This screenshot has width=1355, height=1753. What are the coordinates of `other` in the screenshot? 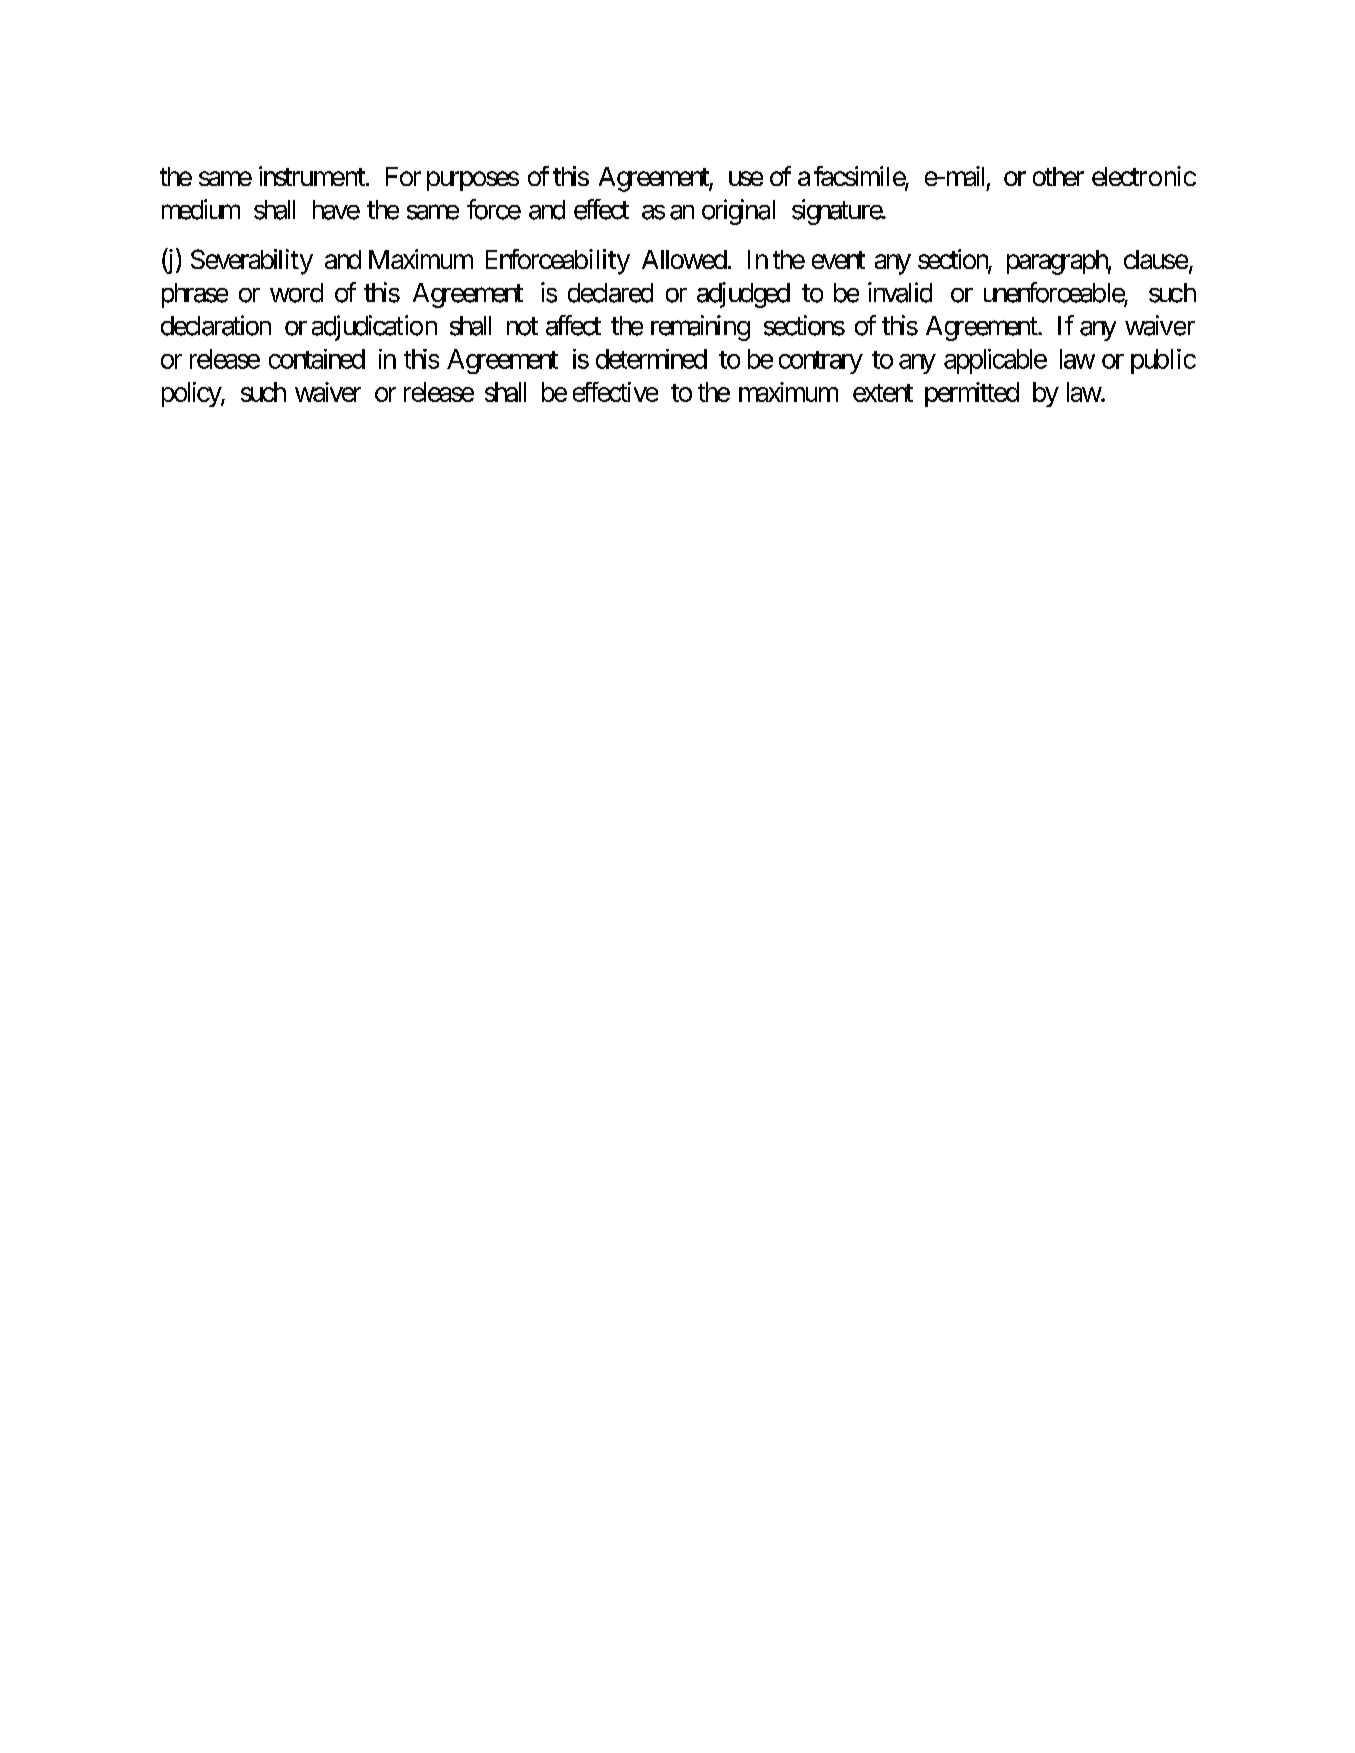 It's located at (1058, 176).
